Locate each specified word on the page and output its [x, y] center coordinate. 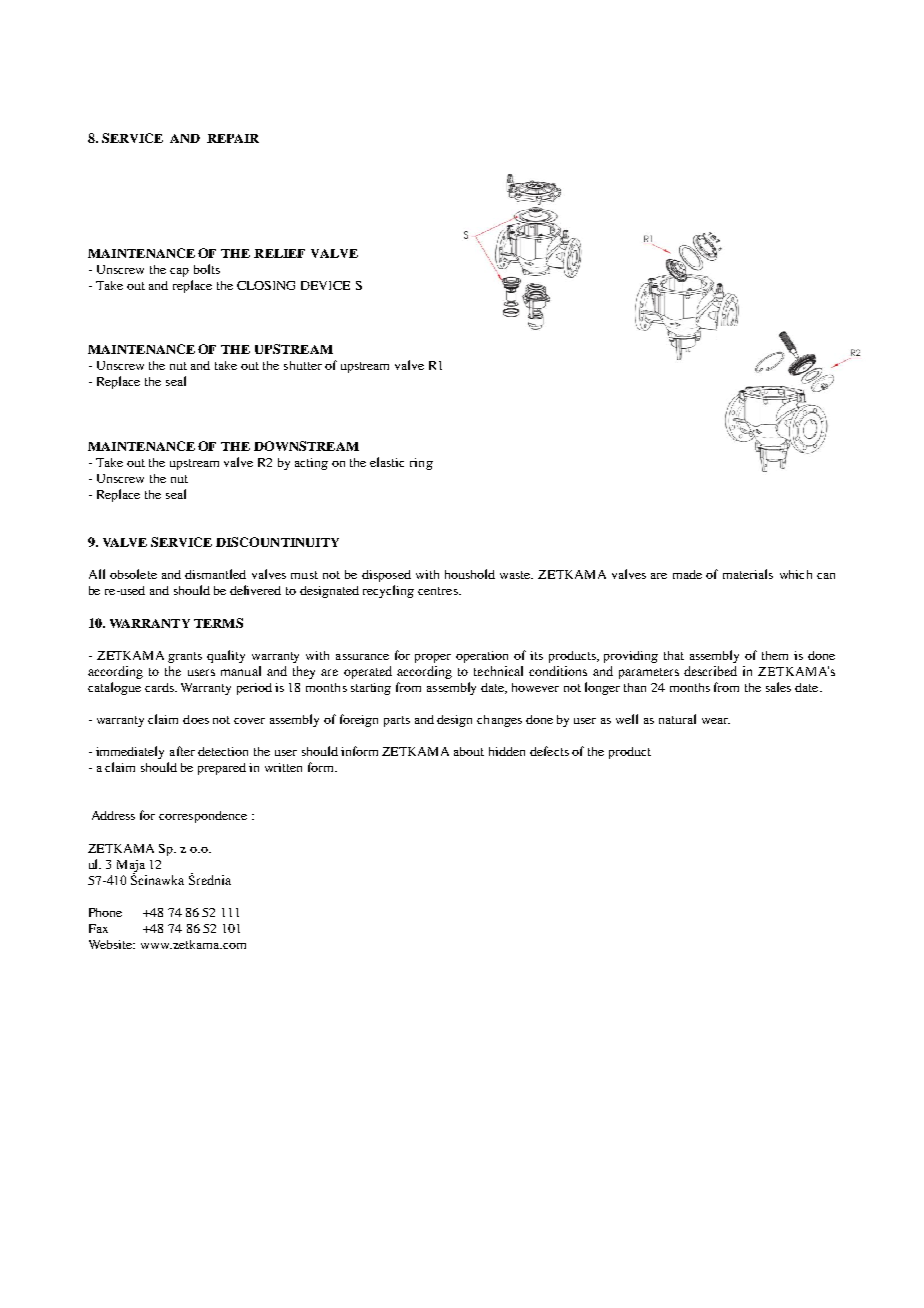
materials [748, 574]
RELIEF [279, 253]
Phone [105, 912]
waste [516, 575]
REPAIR [233, 138]
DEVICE [325, 285]
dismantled [215, 574]
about [469, 751]
